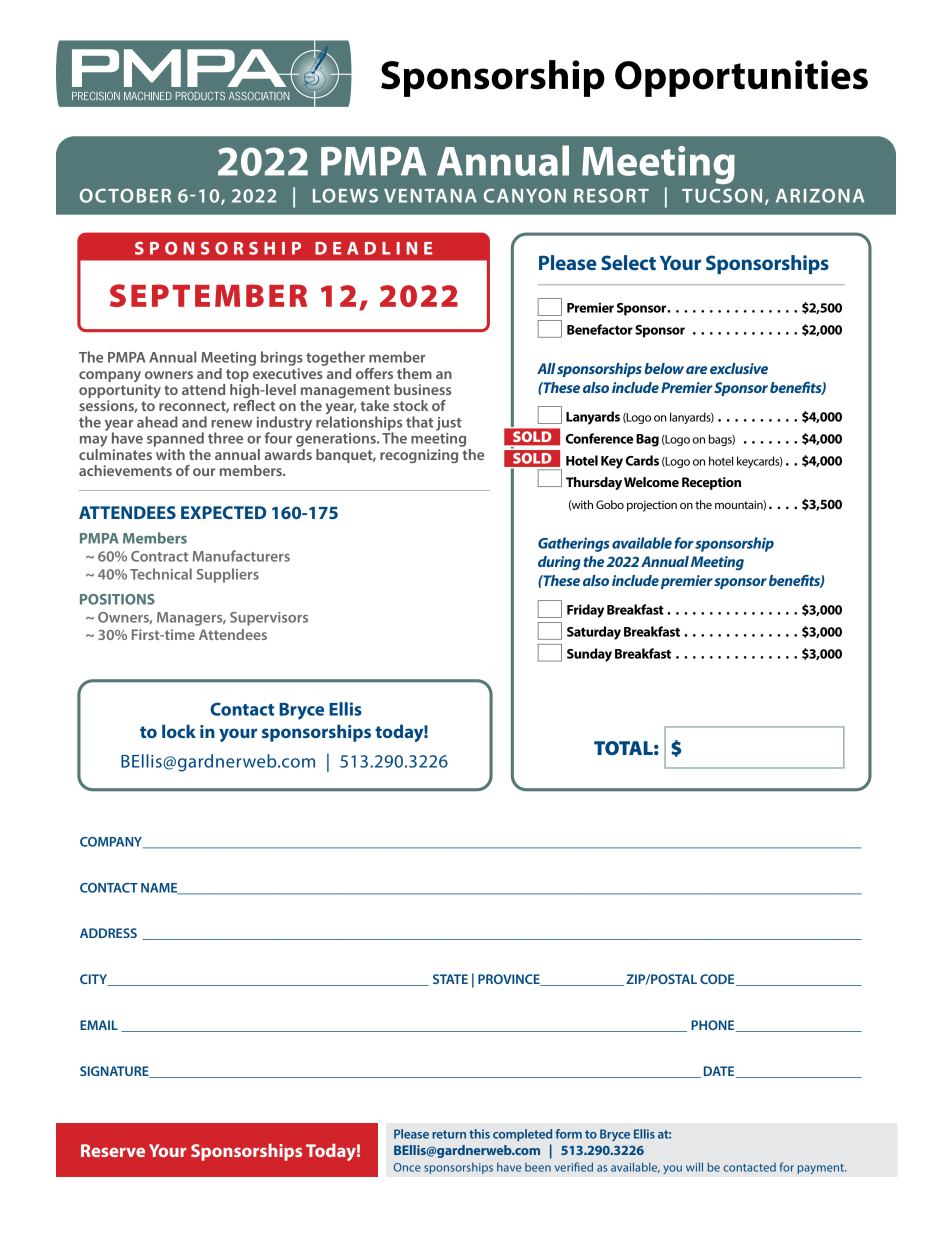  What do you see at coordinates (414, 373) in the screenshot?
I see `them` at bounding box center [414, 373].
